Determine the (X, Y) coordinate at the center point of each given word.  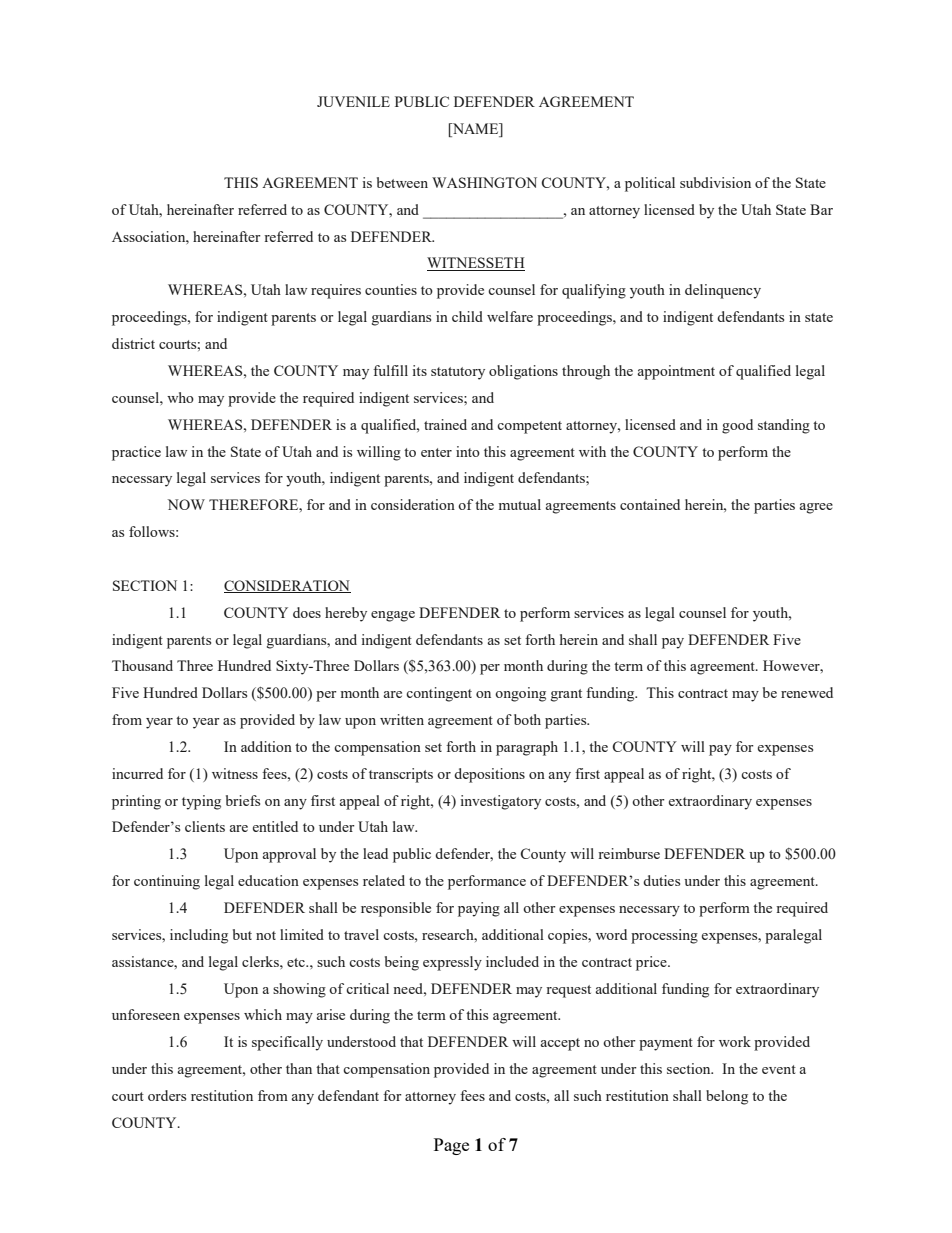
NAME (475, 130)
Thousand (142, 665)
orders (167, 1095)
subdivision (715, 182)
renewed (807, 692)
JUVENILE (353, 101)
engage (393, 616)
